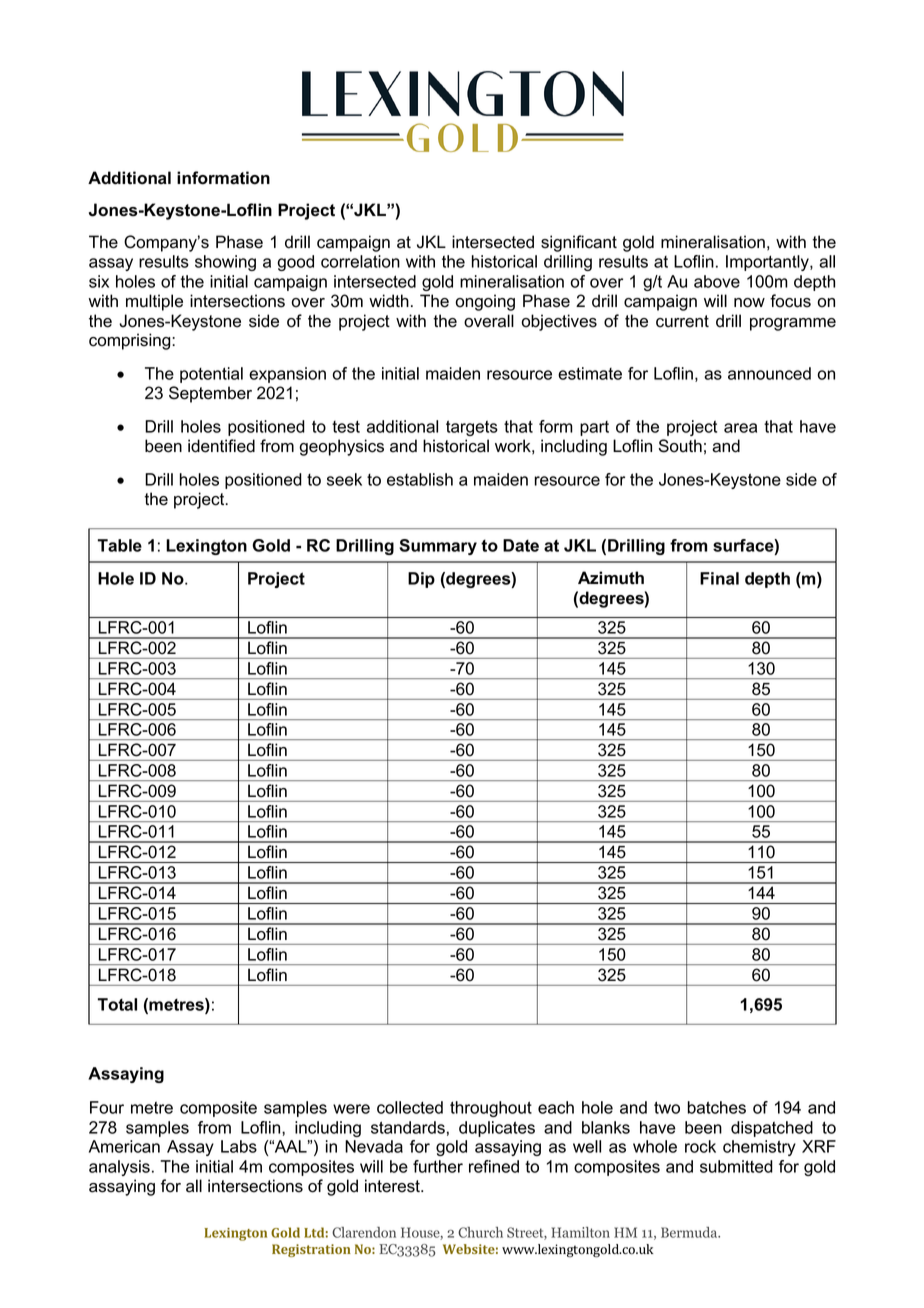 The height and width of the screenshot is (1308, 924). What do you see at coordinates (119, 1168) in the screenshot?
I see `analysis` at bounding box center [119, 1168].
